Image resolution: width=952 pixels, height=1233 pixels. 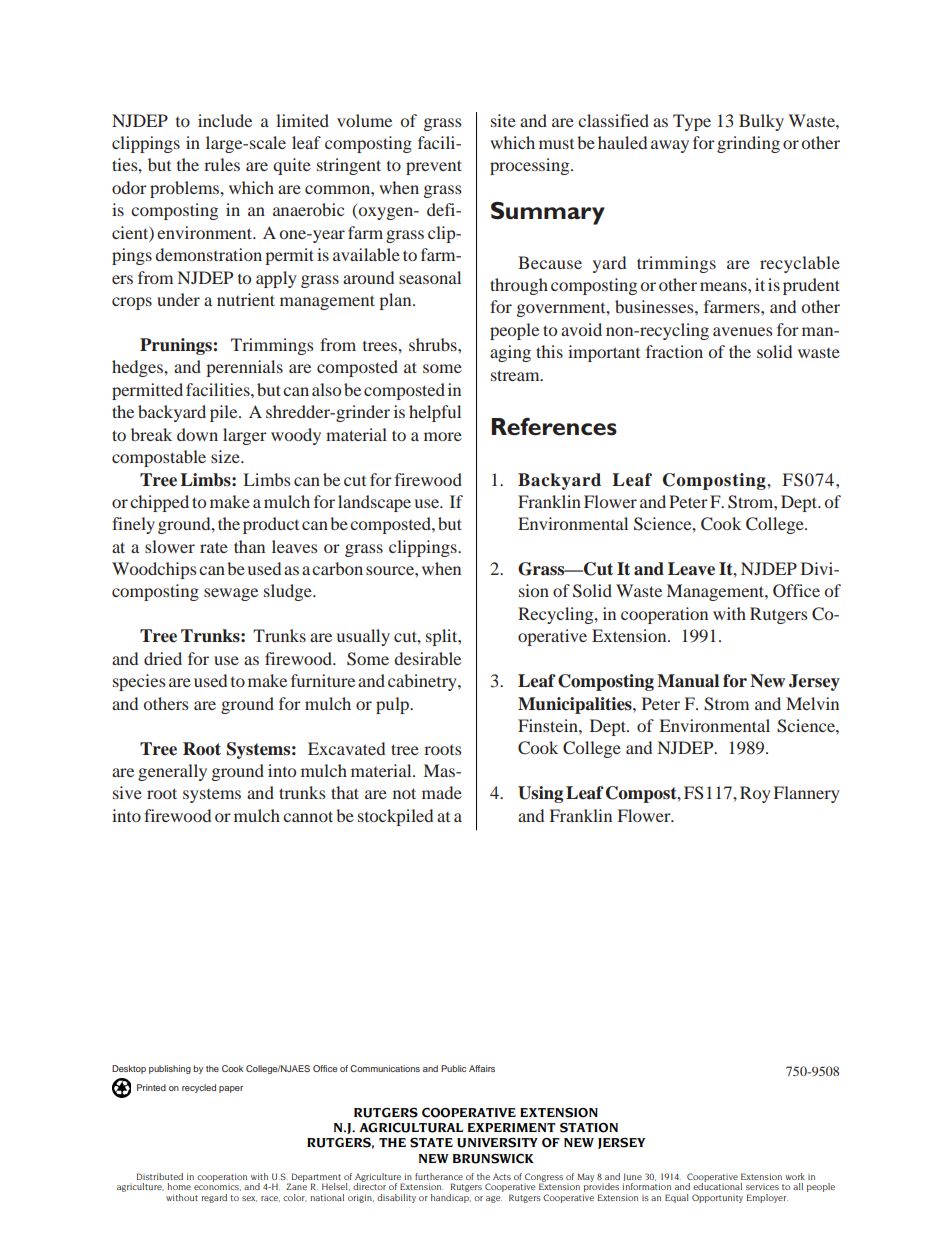 What do you see at coordinates (755, 794) in the image?
I see `Roy` at bounding box center [755, 794].
